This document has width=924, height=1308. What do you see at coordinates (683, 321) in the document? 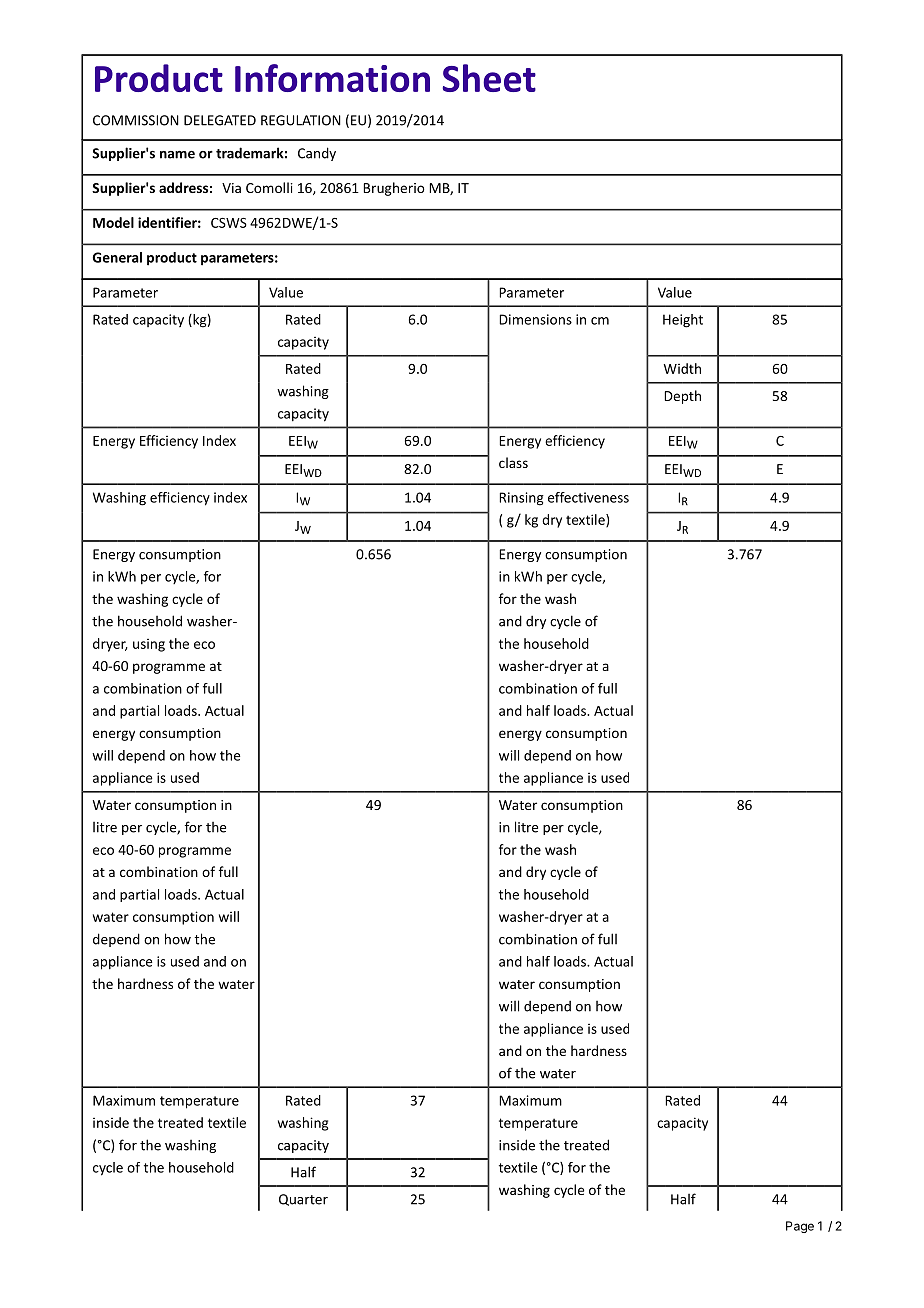
I see `Height` at bounding box center [683, 321].
